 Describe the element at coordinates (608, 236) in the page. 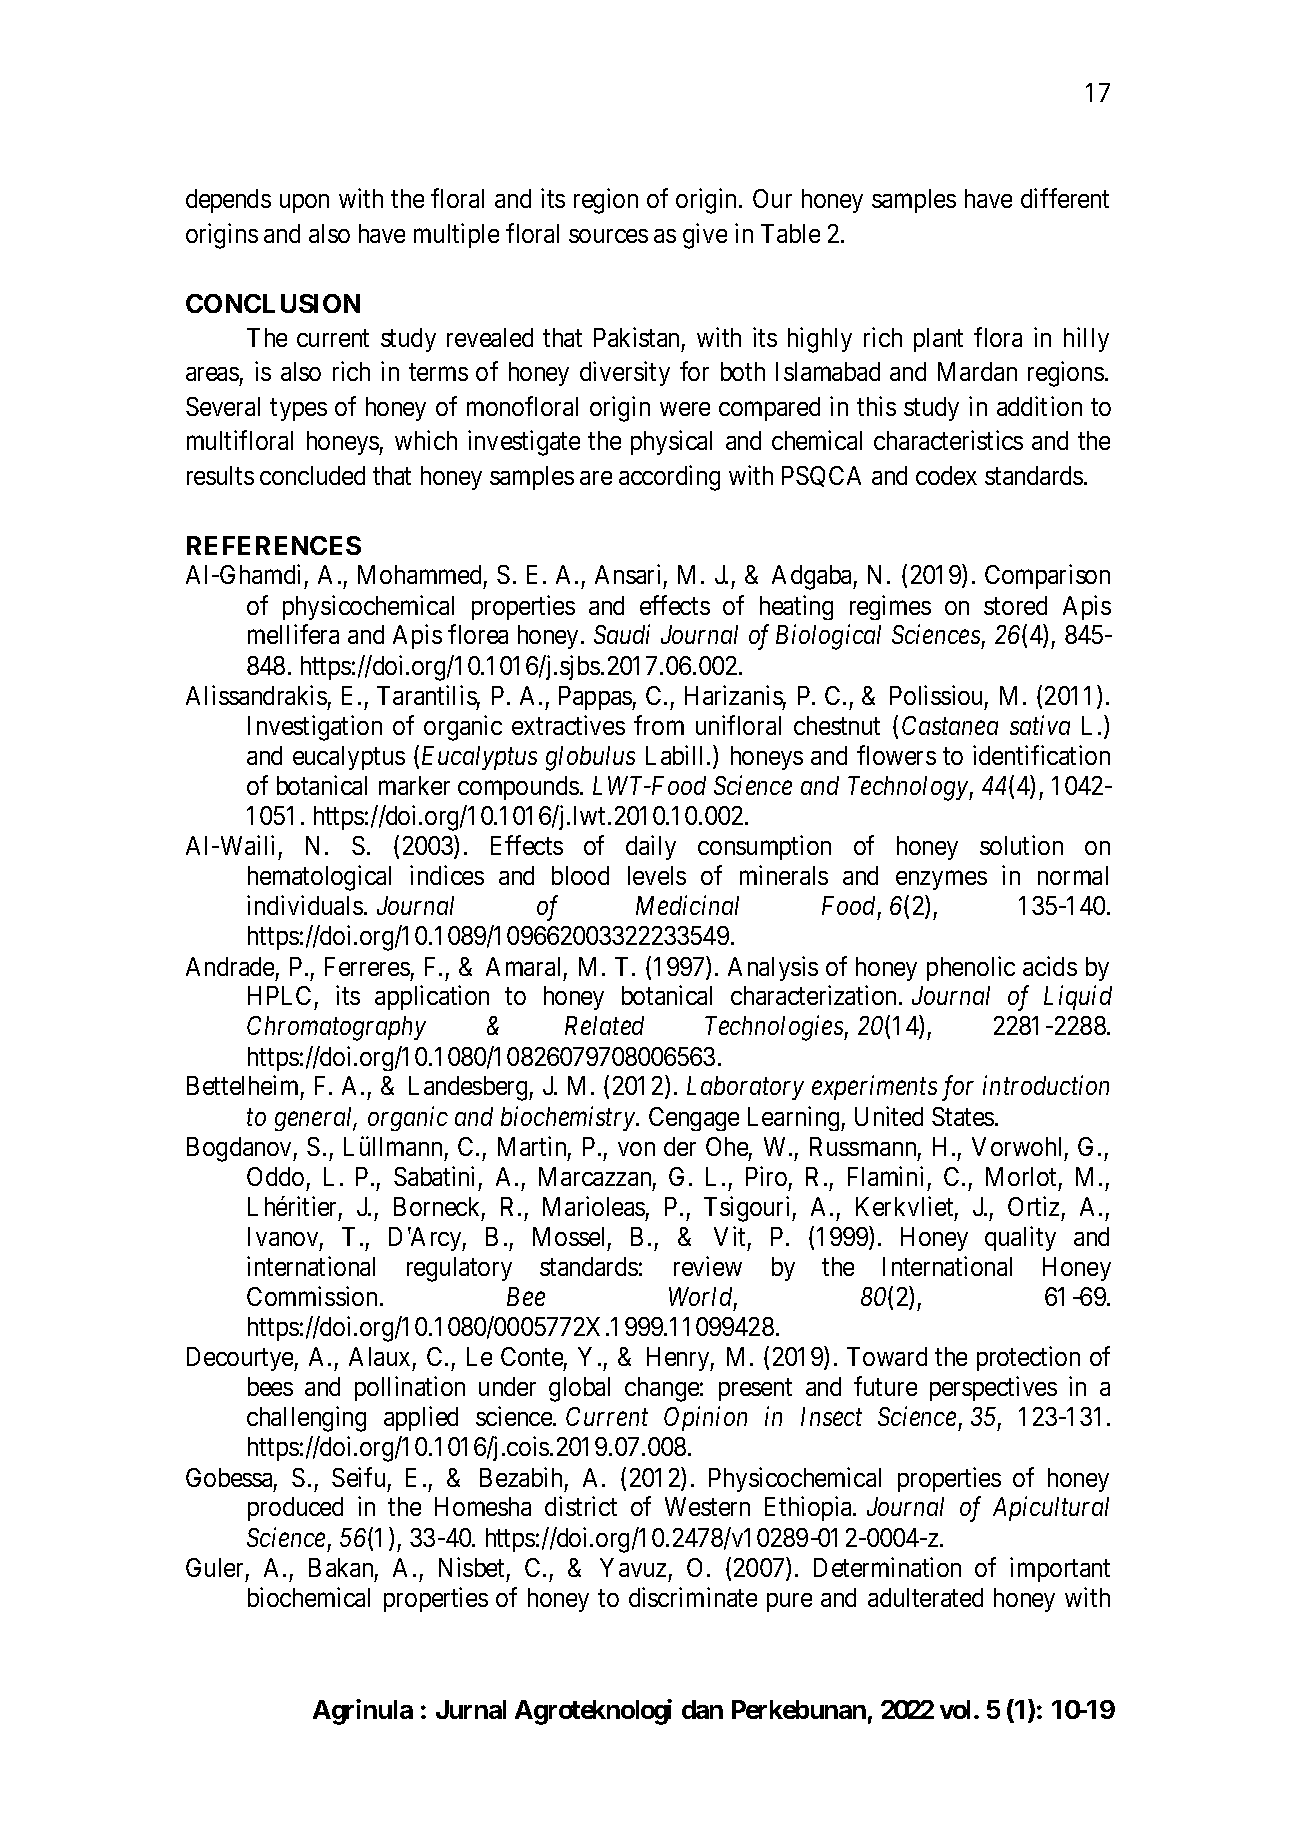

I see `sources` at that location.
